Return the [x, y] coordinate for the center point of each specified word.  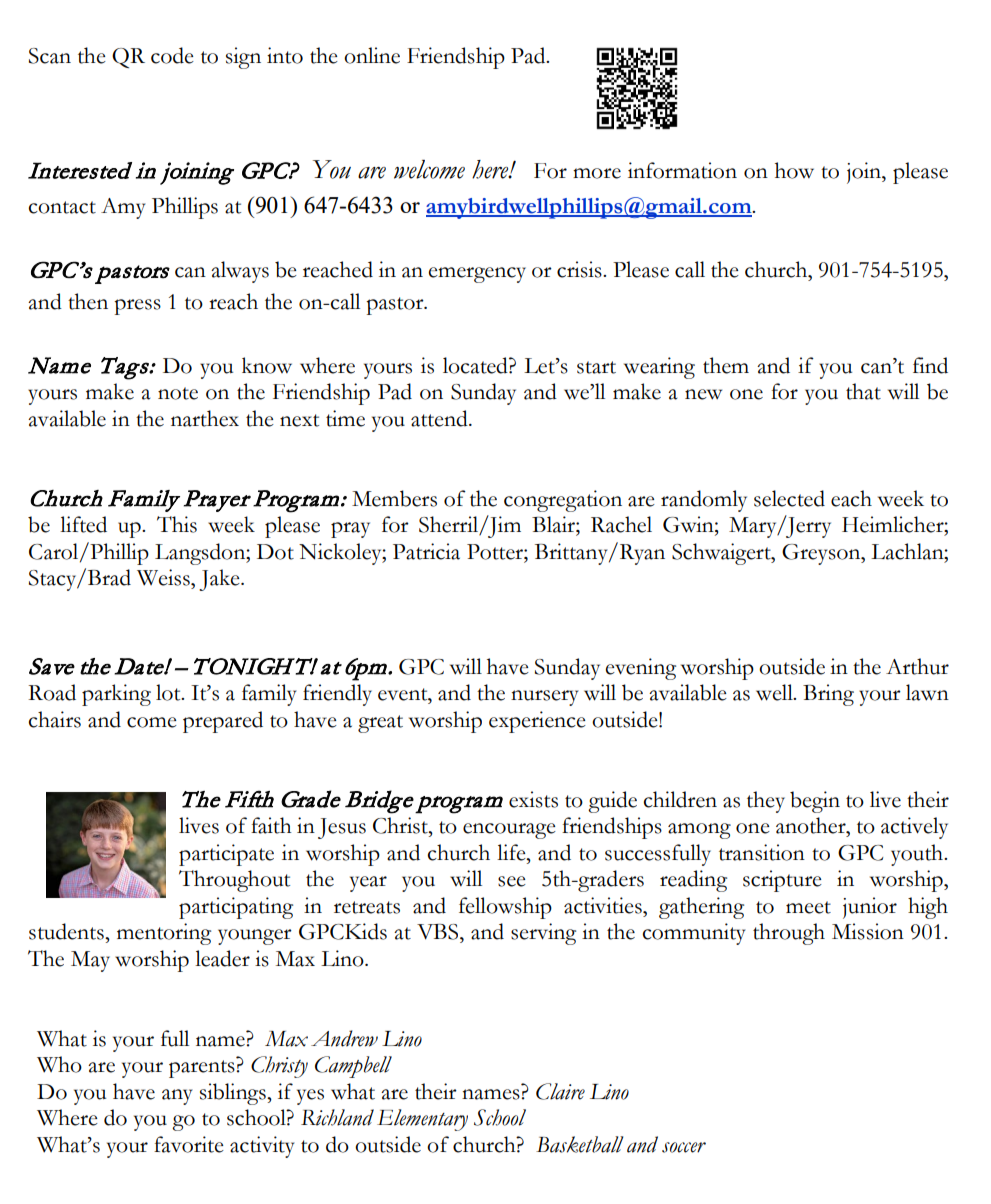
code [172, 55]
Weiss [164, 577]
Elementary [422, 1120]
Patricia [426, 551]
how [794, 170]
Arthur [917, 666]
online [372, 55]
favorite [189, 1144]
